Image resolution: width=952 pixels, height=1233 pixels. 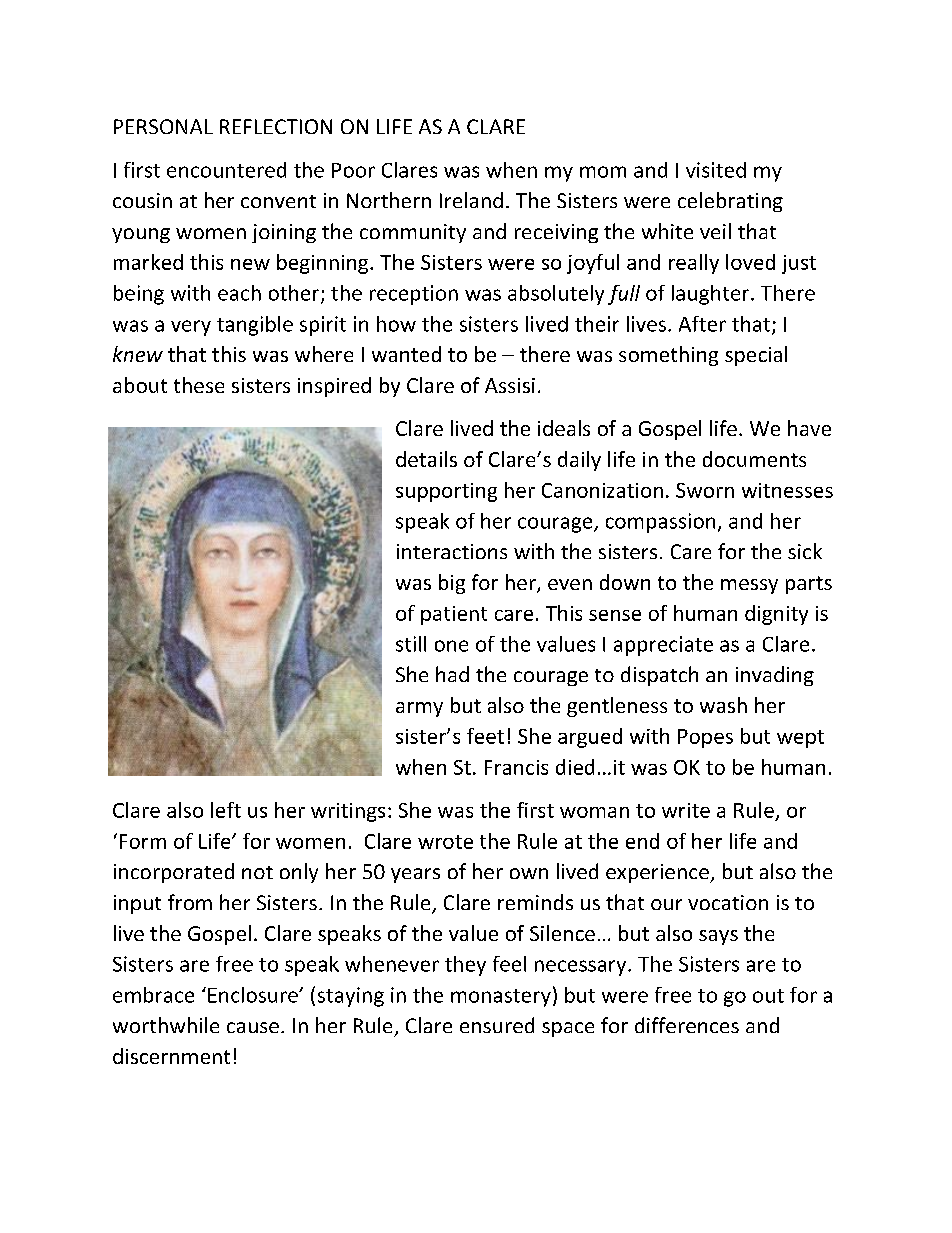 What do you see at coordinates (749, 586) in the image?
I see `messy` at bounding box center [749, 586].
